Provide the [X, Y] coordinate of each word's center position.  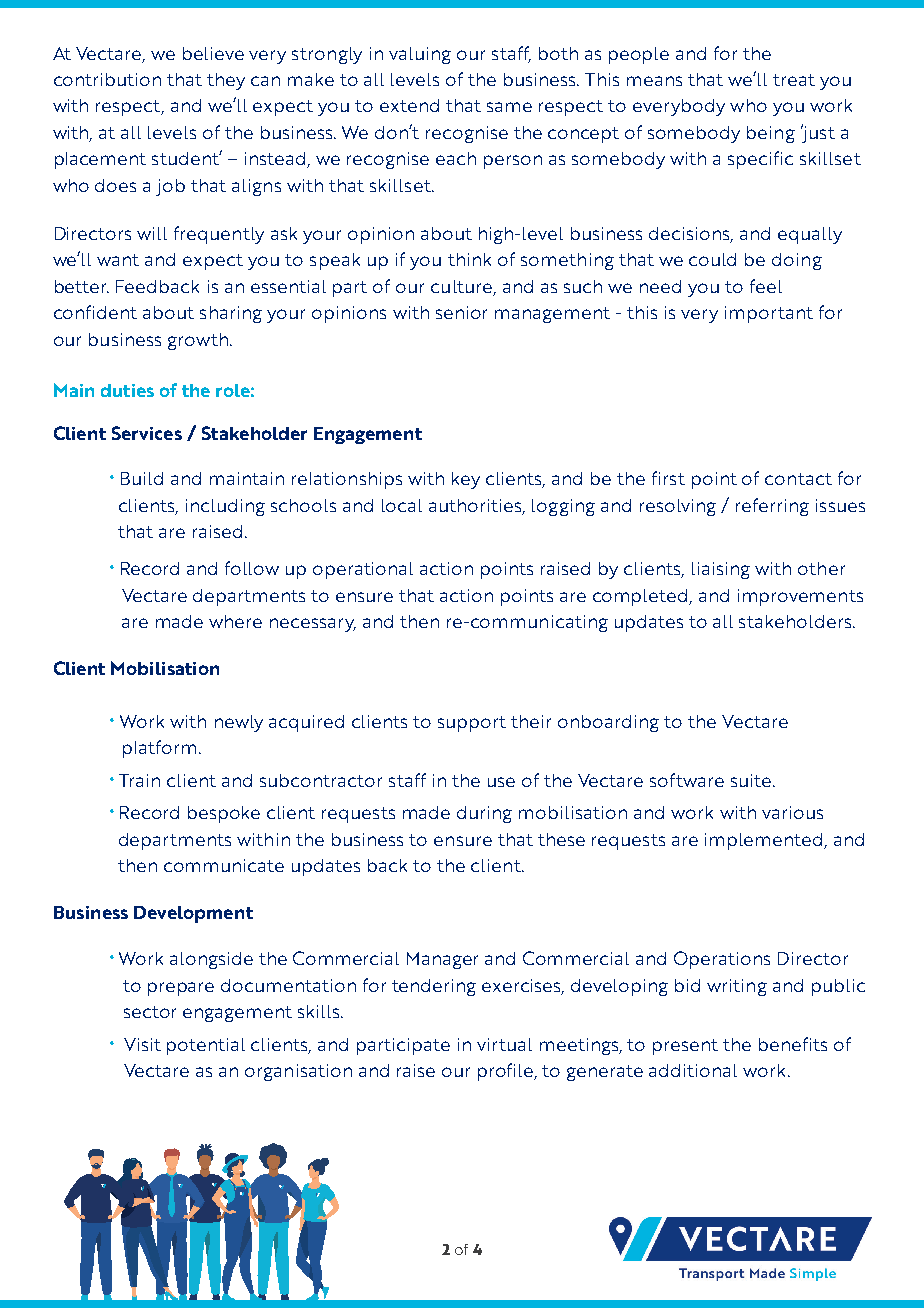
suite [752, 780]
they [226, 81]
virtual [504, 1044]
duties [127, 390]
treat [794, 80]
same [509, 107]
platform [159, 749]
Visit [142, 1044]
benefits [793, 1044]
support [472, 724]
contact [798, 479]
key [466, 480]
